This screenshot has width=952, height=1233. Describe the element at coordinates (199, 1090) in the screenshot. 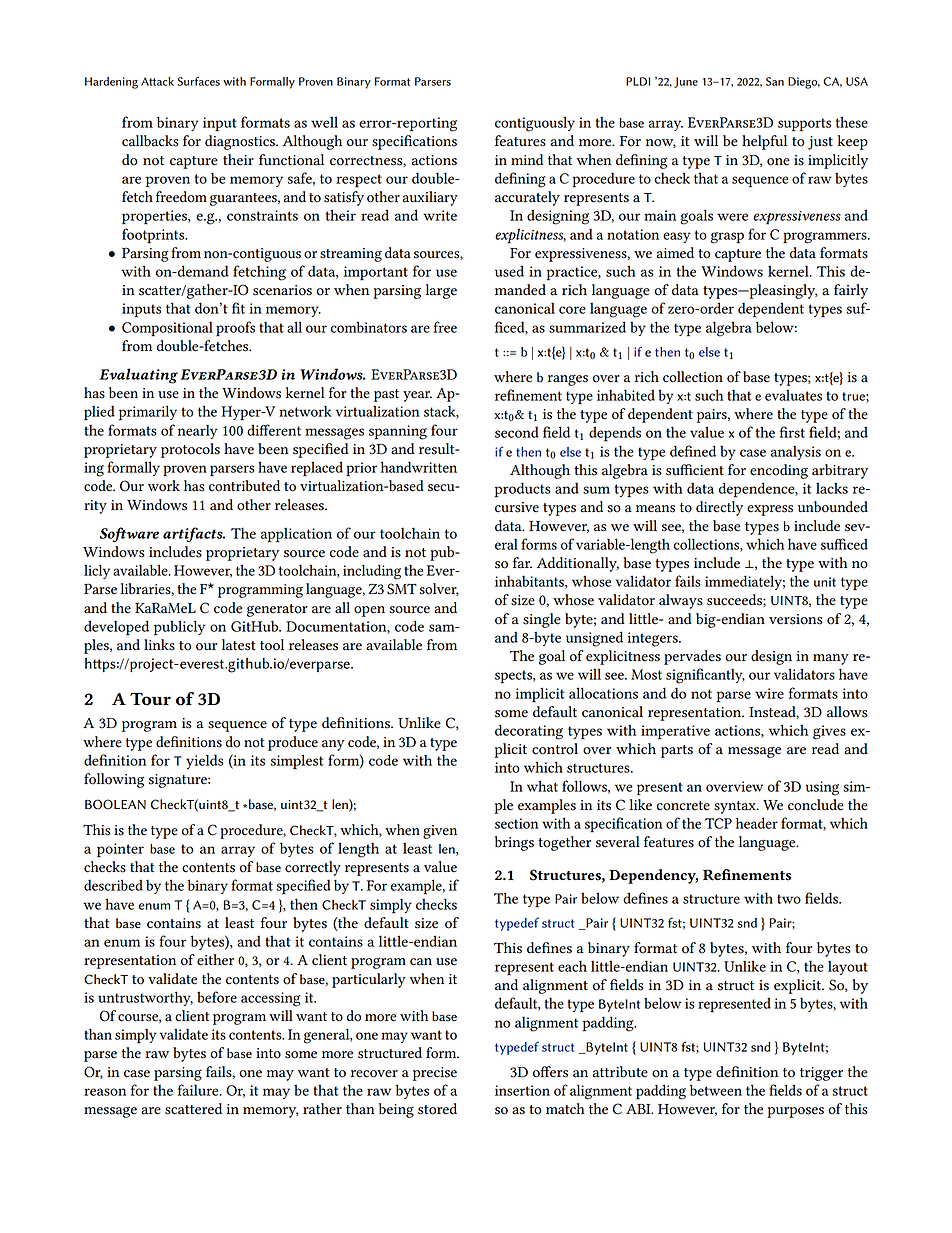

I see `failure` at that location.
